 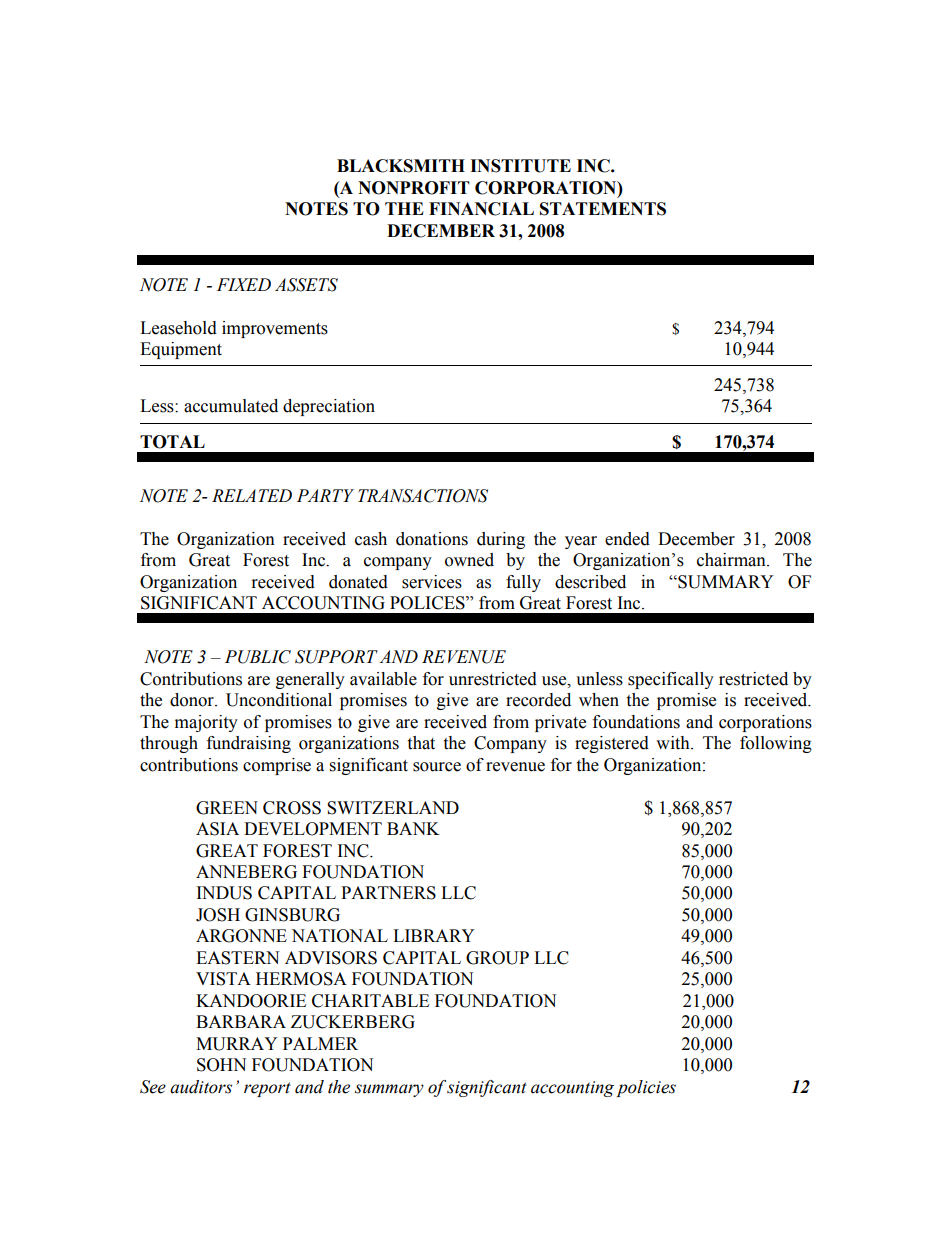 I want to click on source, so click(x=437, y=767).
